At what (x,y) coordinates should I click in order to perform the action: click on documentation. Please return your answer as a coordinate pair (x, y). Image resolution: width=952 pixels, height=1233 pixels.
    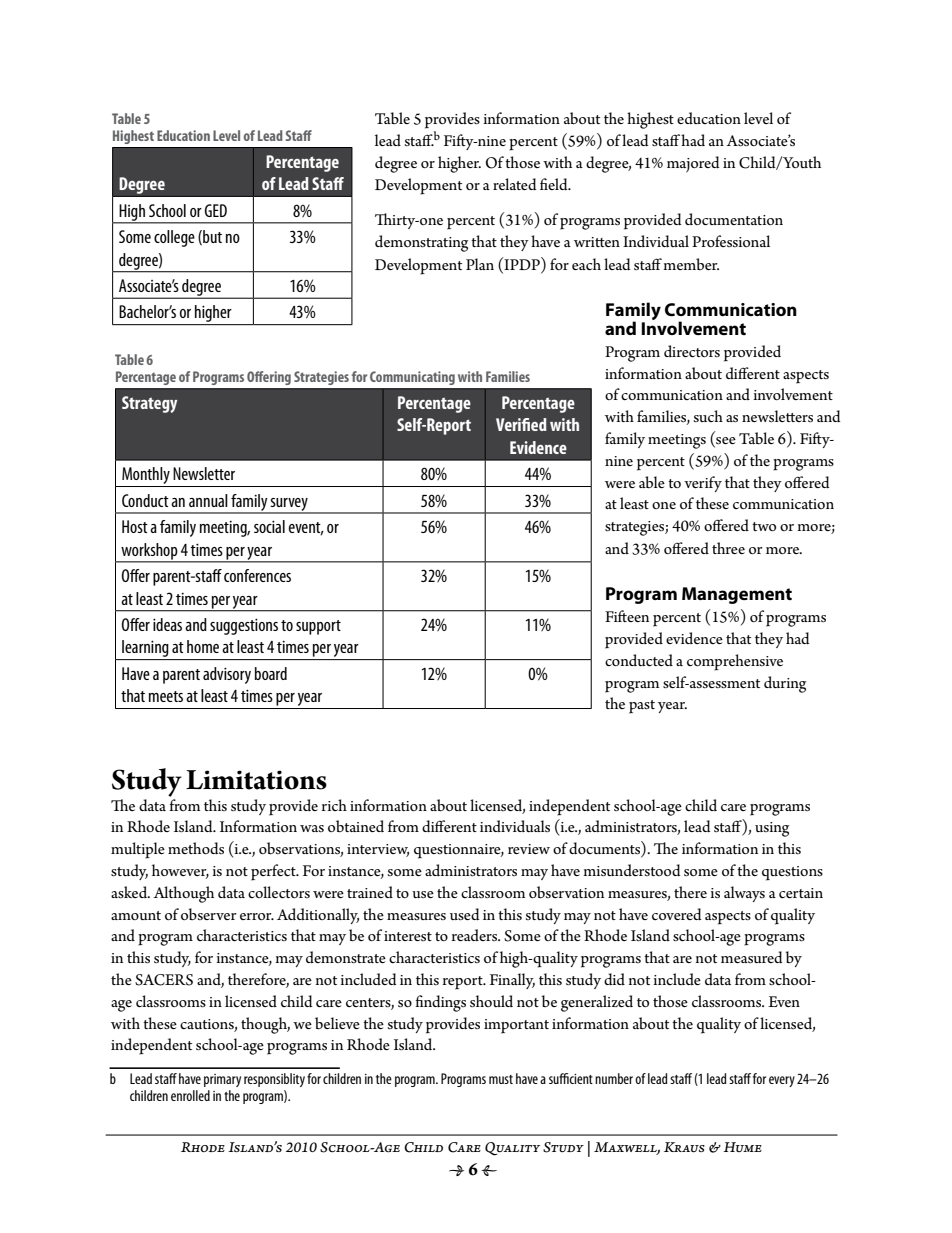
    Looking at the image, I should click on (734, 219).
